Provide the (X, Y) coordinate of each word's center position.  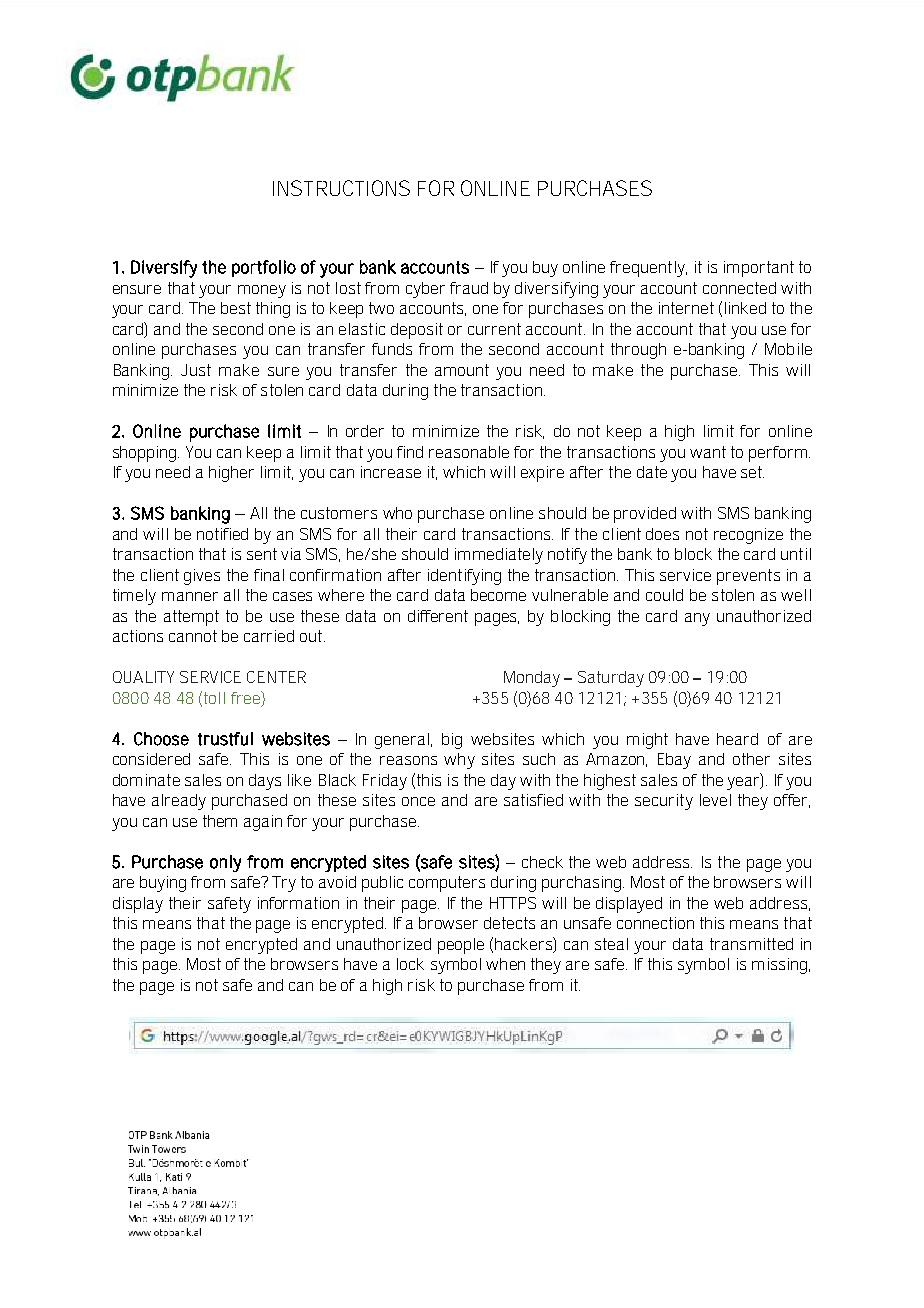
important (759, 269)
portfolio (264, 268)
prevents (748, 577)
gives (202, 577)
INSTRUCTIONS (341, 188)
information (298, 903)
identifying (464, 577)
